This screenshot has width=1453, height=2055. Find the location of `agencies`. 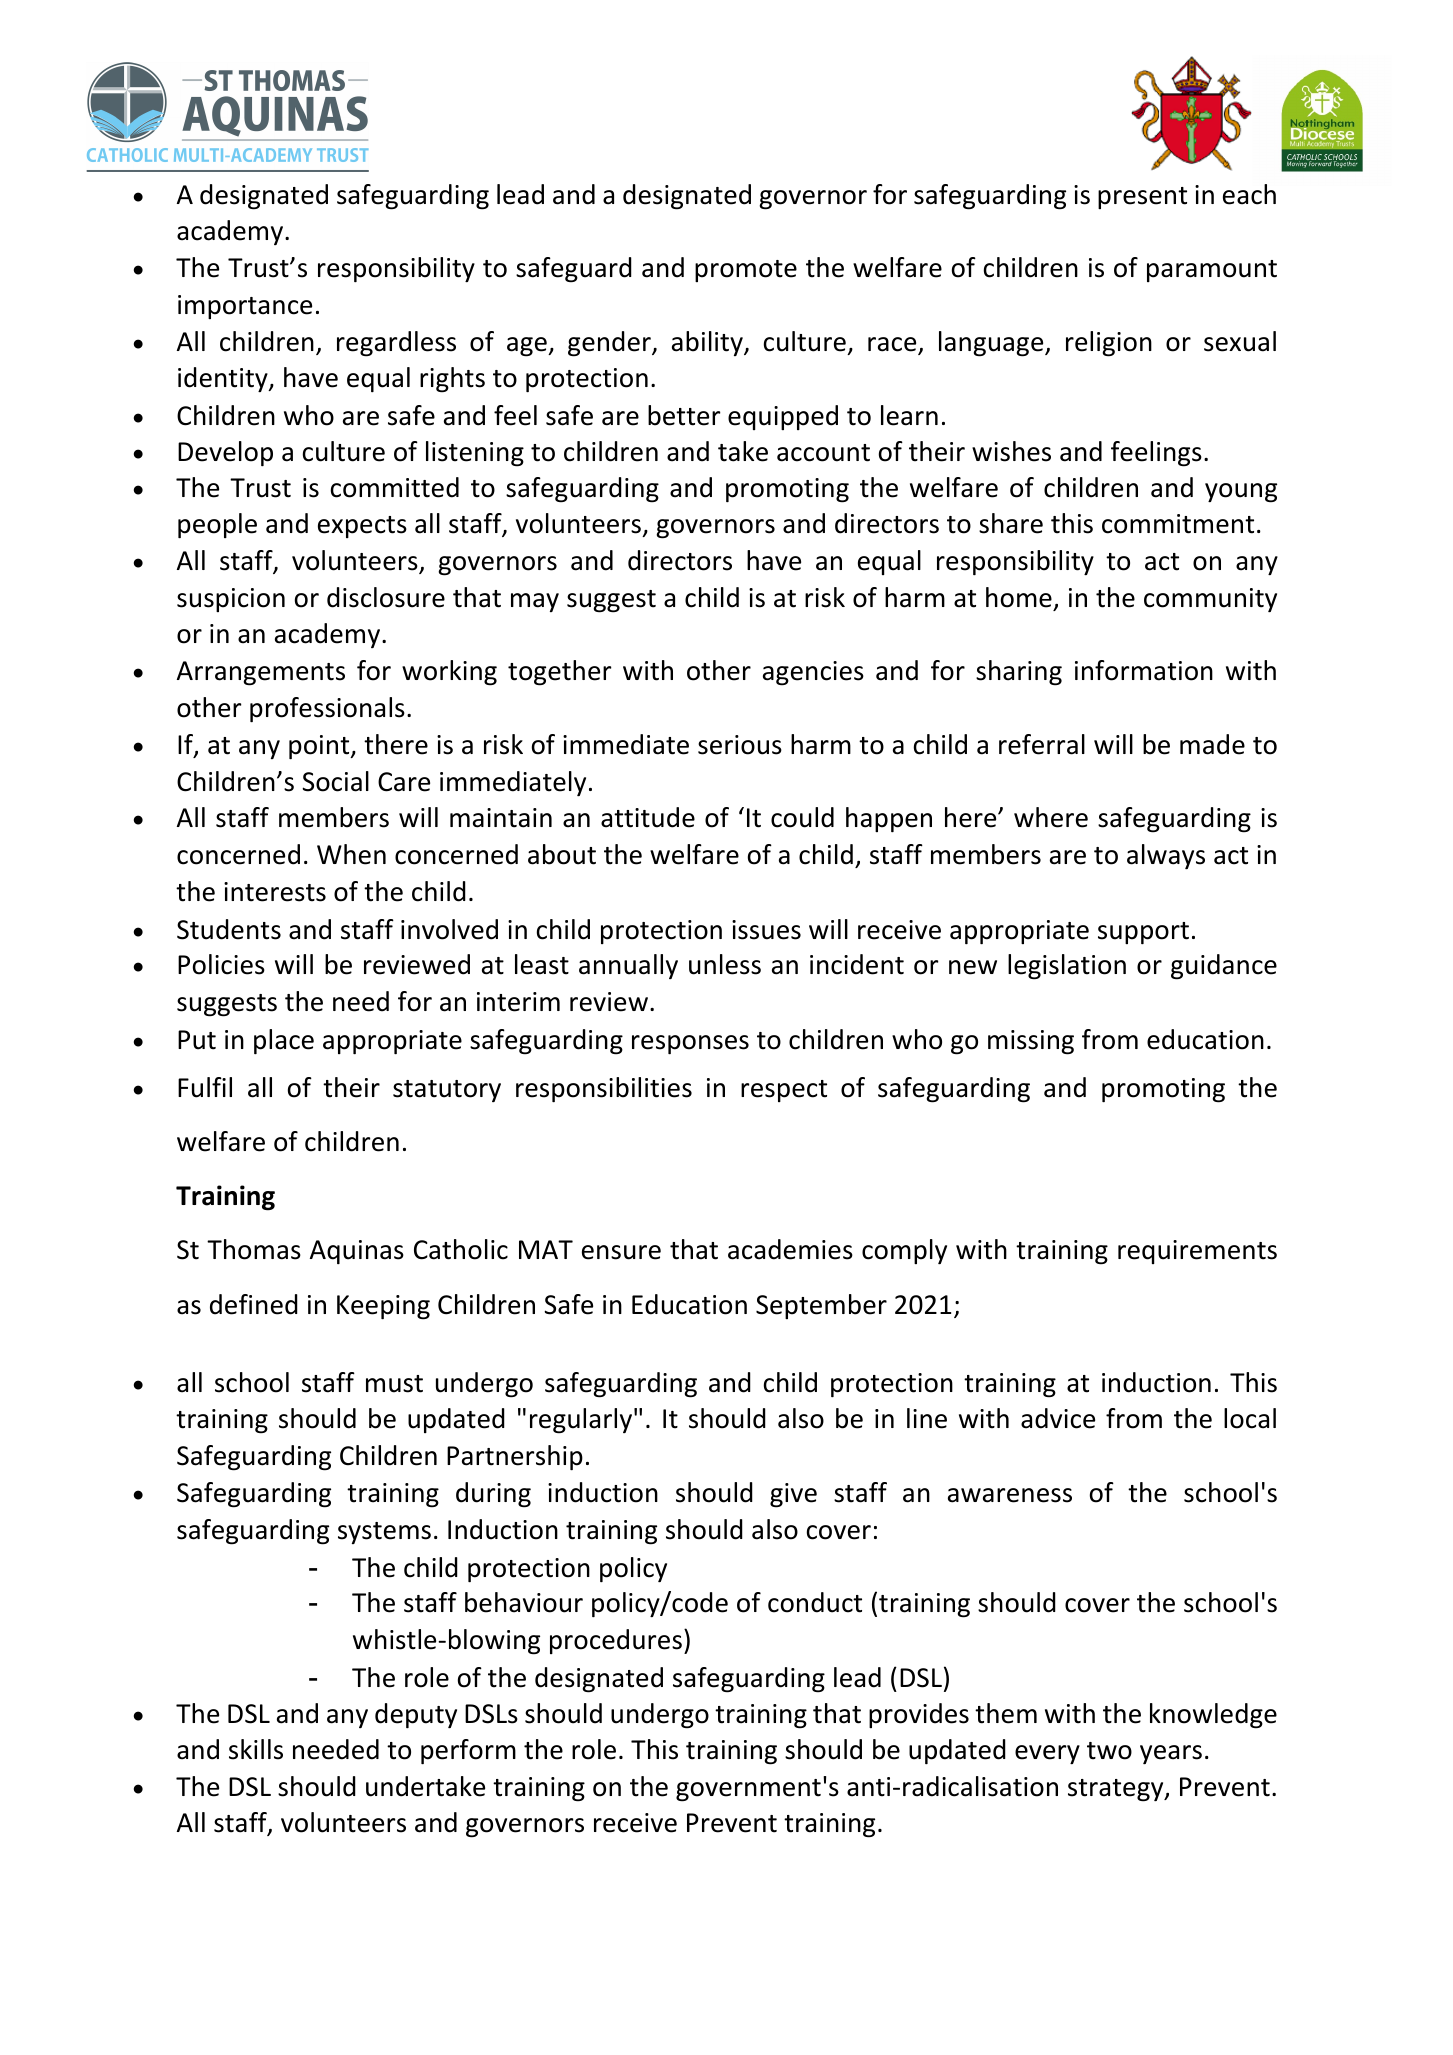

agencies is located at coordinates (813, 673).
